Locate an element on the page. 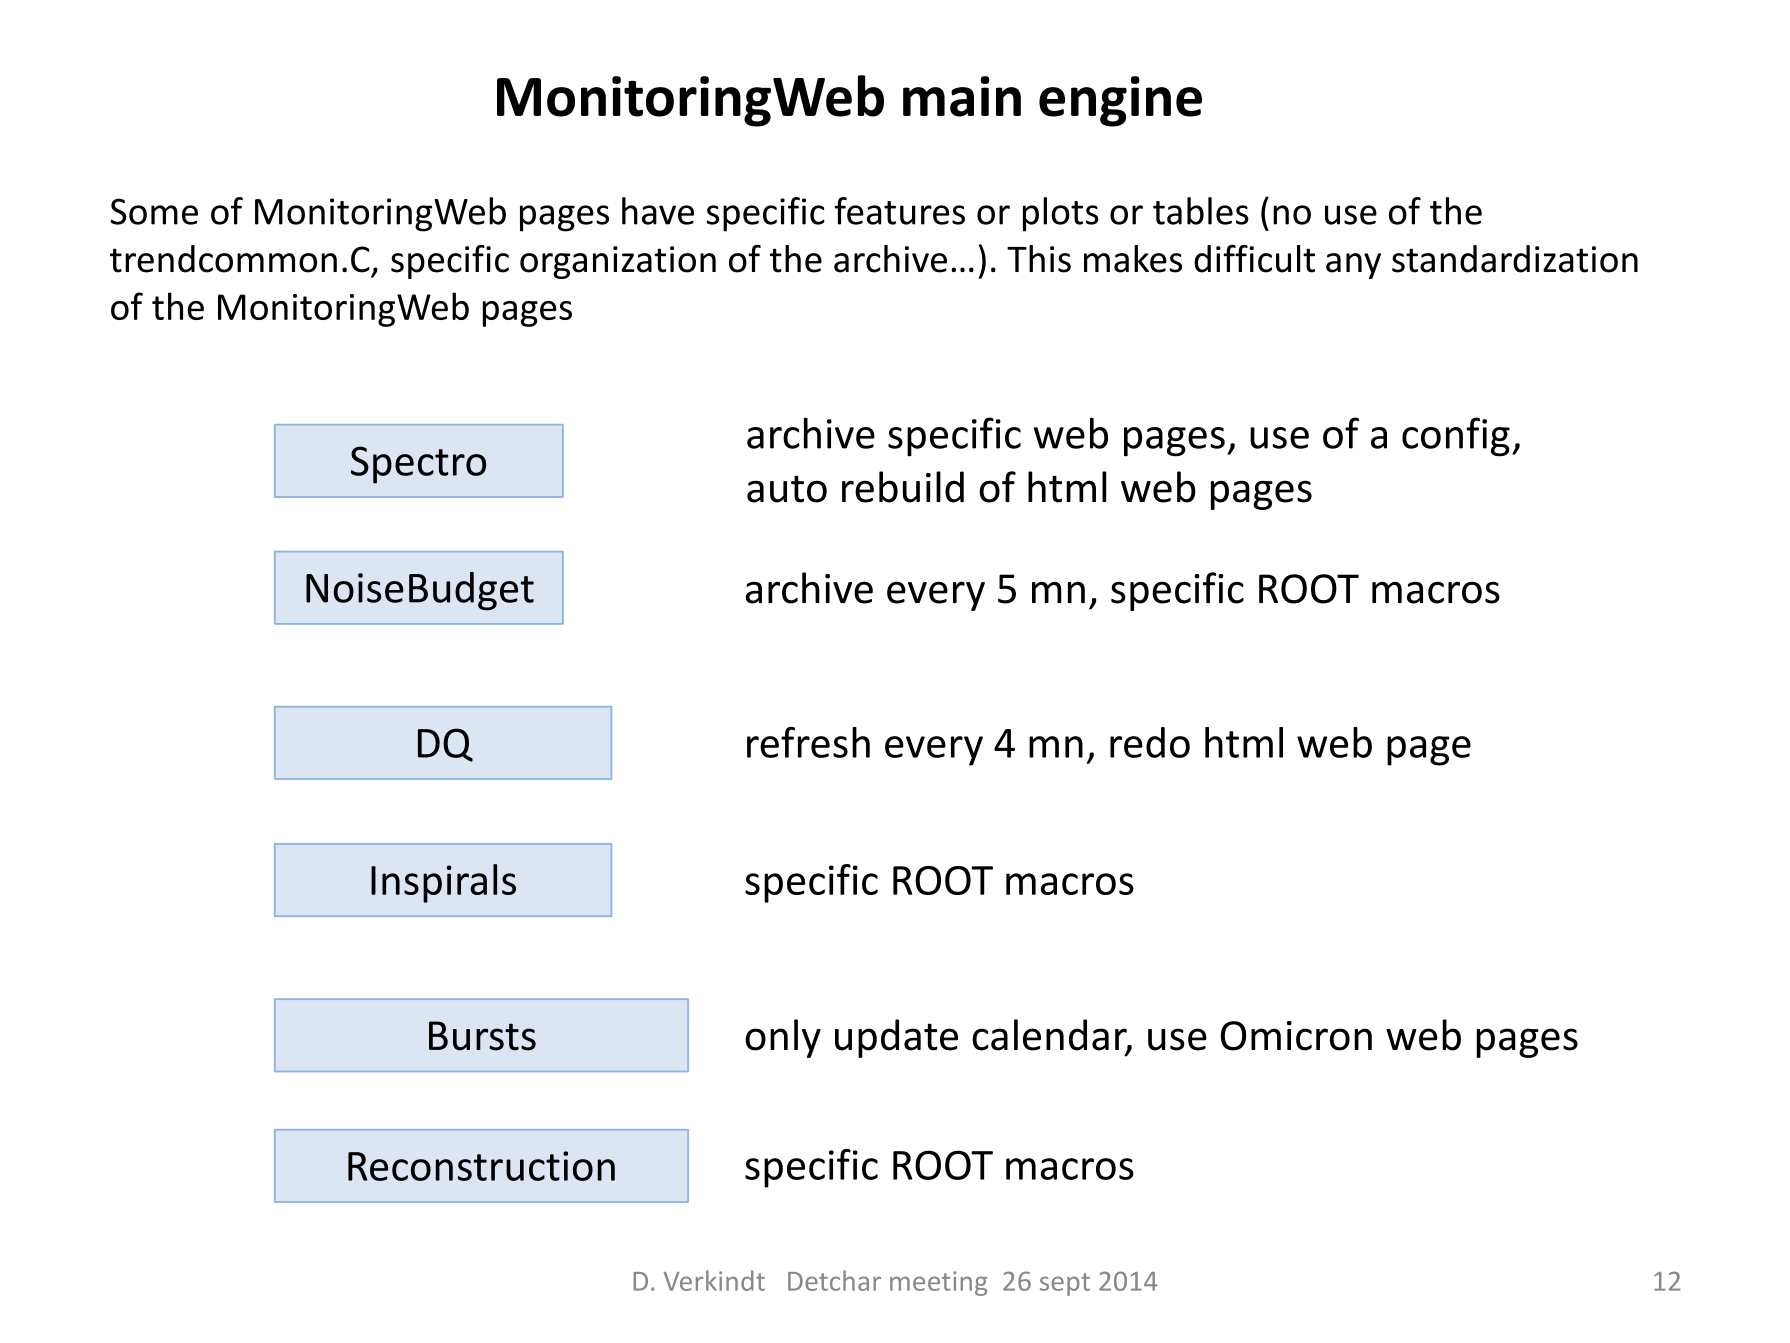 The width and height of the image is (1790, 1343). redo is located at coordinates (1150, 742).
